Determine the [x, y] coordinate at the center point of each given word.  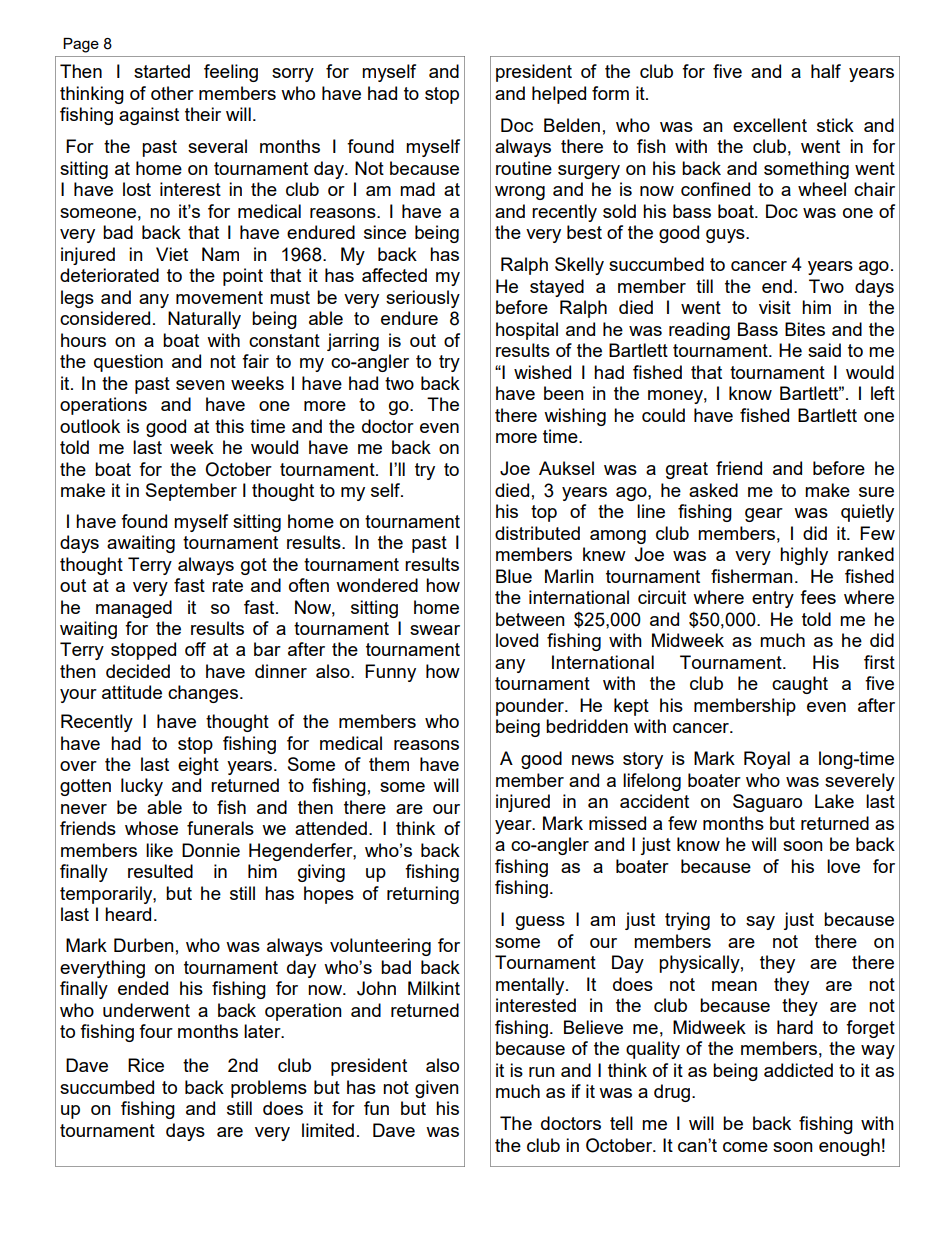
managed [134, 609]
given [437, 1089]
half [826, 71]
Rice [146, 1065]
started [162, 71]
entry [773, 599]
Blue [514, 576]
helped [559, 95]
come [745, 1147]
